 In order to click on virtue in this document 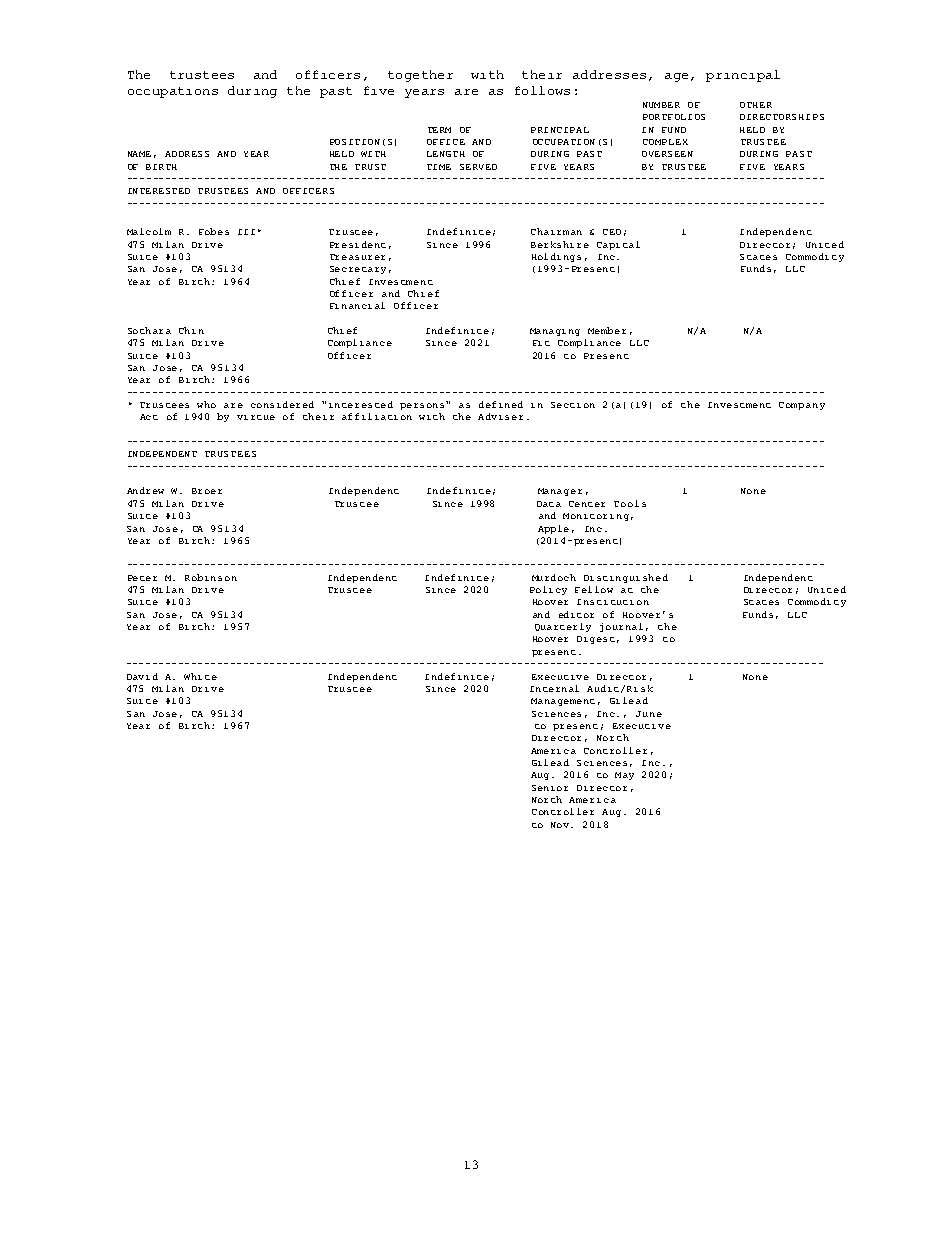, I will do `click(256, 417)`.
